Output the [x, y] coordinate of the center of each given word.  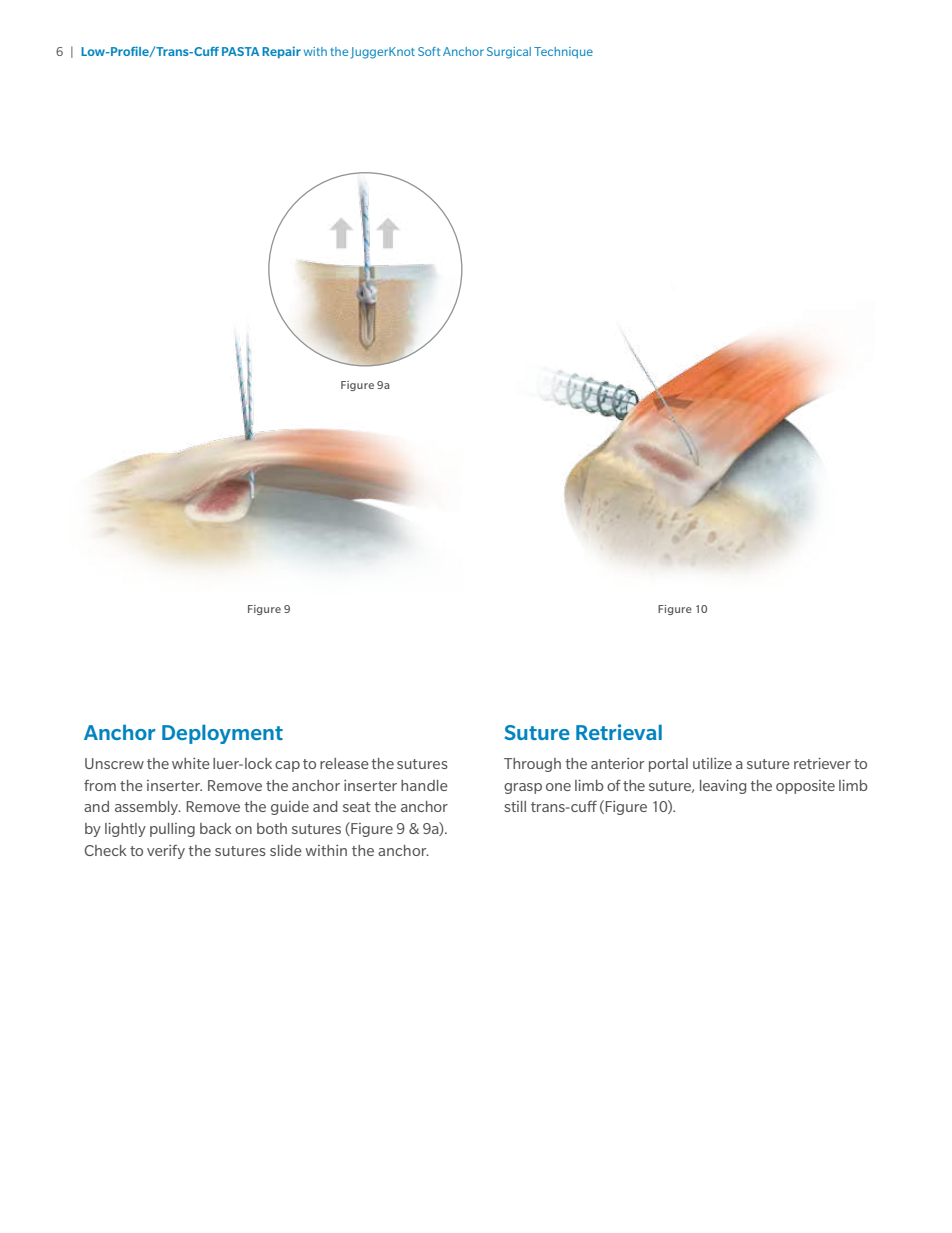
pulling [172, 830]
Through [532, 765]
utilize [712, 763]
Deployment [222, 734]
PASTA [240, 51]
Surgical [509, 53]
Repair [281, 52]
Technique [563, 52]
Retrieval [619, 732]
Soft [429, 51]
